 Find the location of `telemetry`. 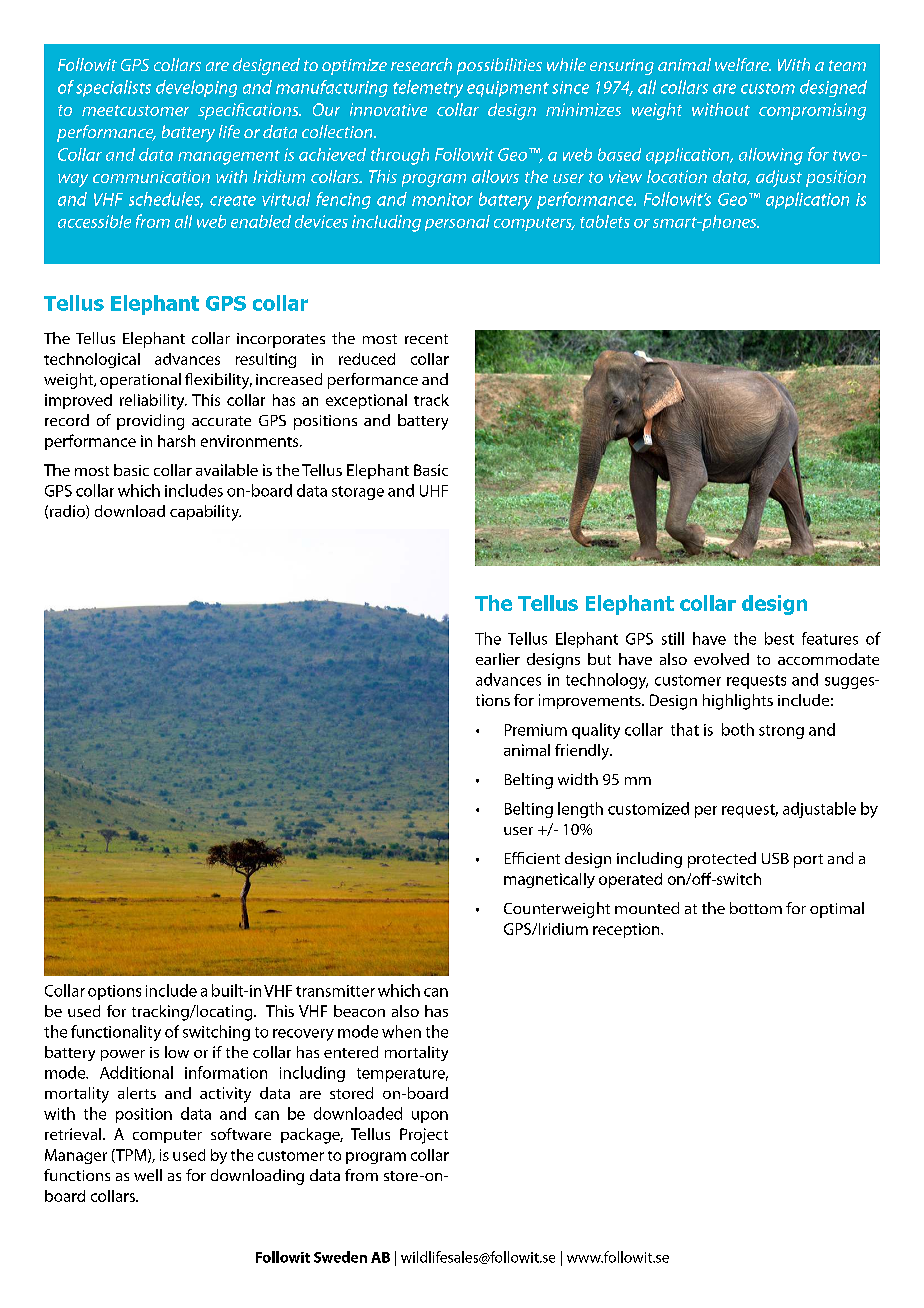

telemetry is located at coordinates (428, 89).
